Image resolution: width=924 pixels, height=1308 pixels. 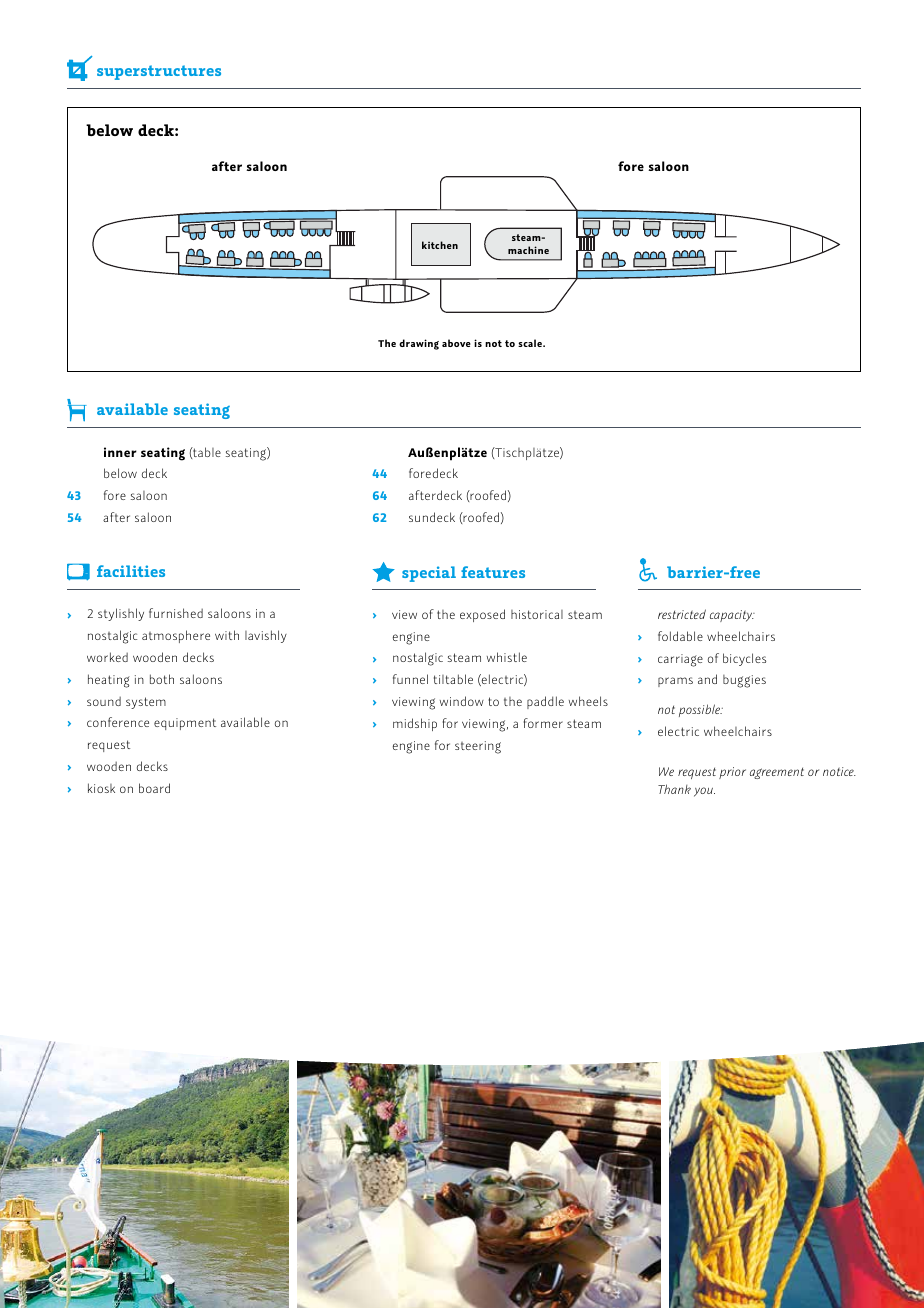 What do you see at coordinates (120, 452) in the page?
I see `inner` at bounding box center [120, 452].
